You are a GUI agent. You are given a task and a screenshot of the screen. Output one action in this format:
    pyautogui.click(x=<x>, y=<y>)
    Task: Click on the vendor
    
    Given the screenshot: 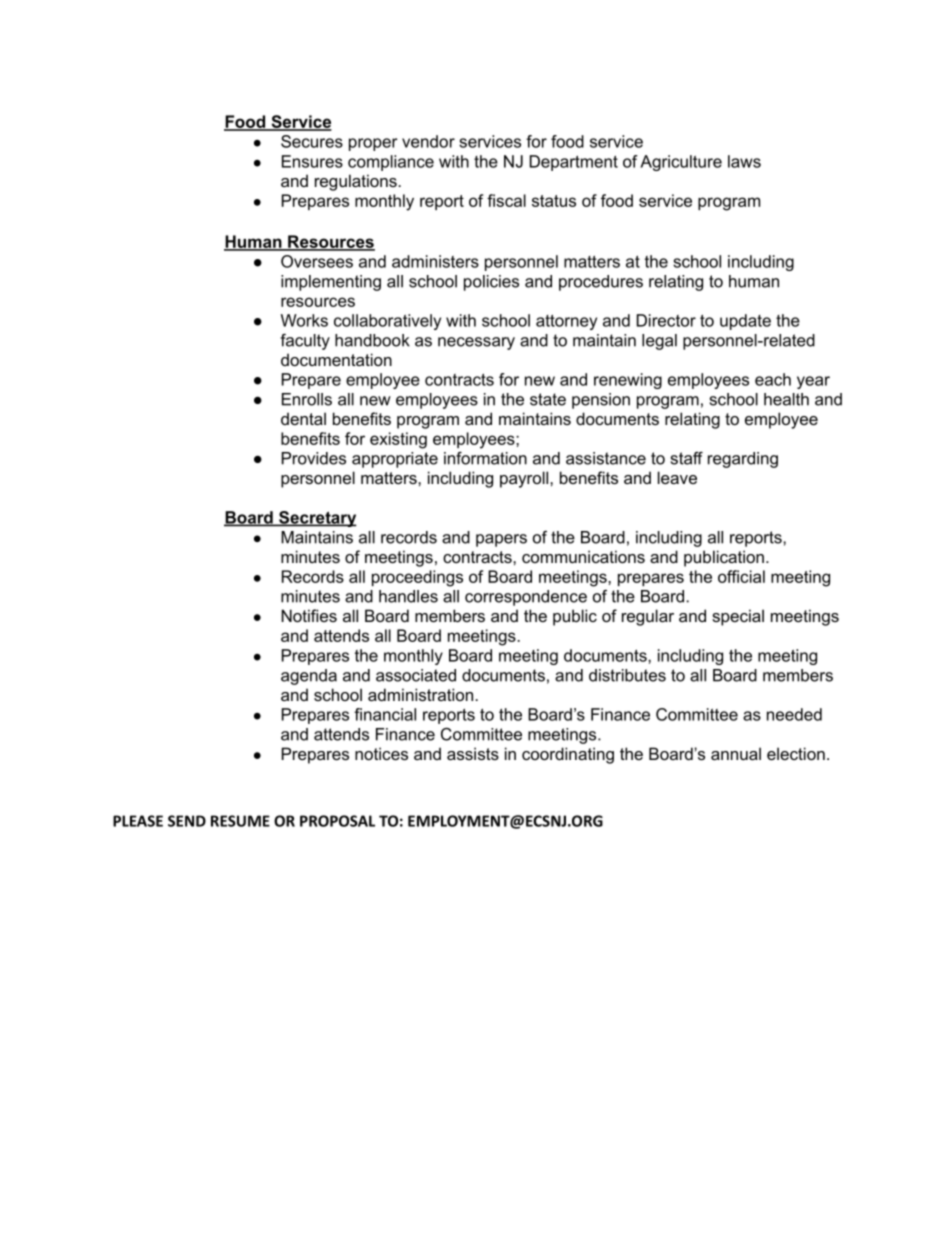 What is the action you would take?
    pyautogui.click(x=428, y=141)
